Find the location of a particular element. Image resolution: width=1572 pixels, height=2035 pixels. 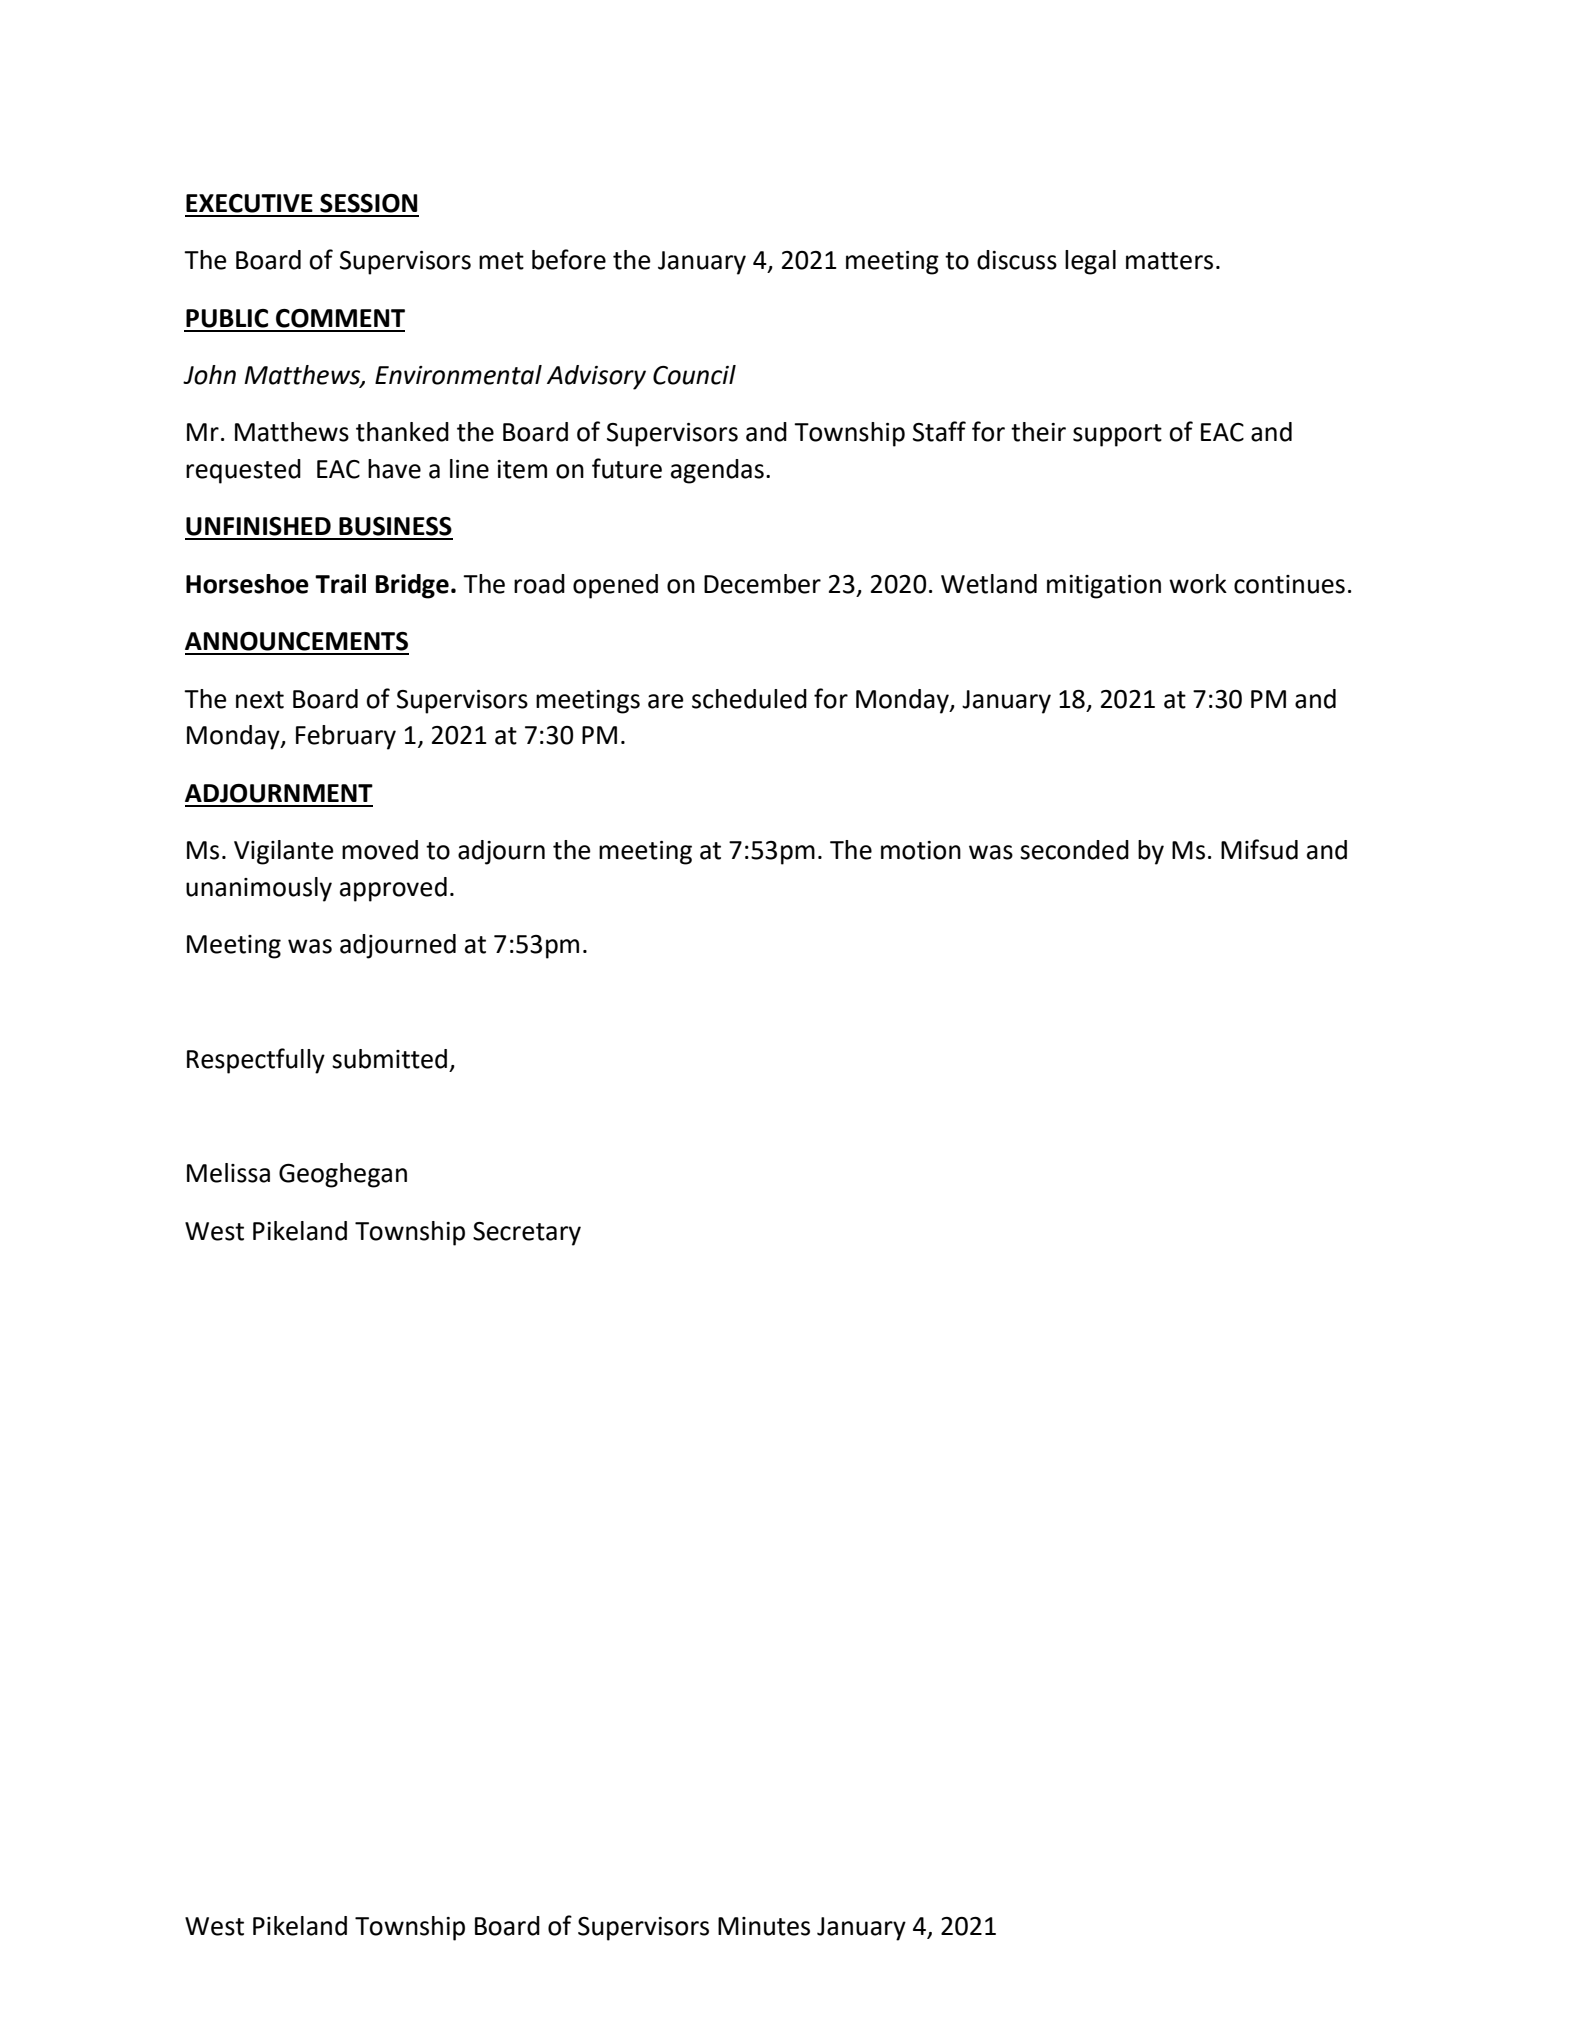

moved is located at coordinates (380, 850).
